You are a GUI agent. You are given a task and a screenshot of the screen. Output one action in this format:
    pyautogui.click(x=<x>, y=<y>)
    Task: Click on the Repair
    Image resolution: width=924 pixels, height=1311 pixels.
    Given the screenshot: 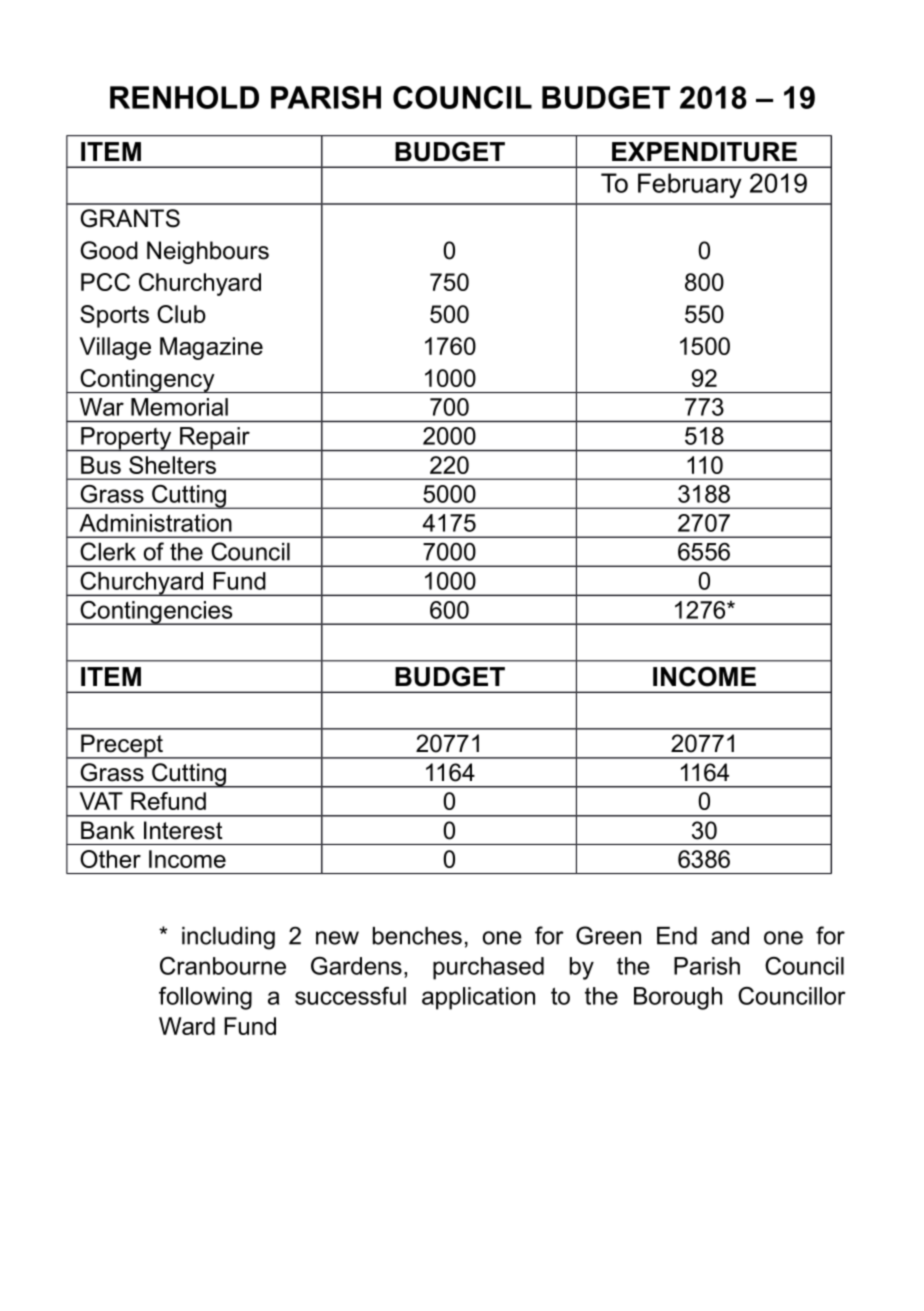 What is the action you would take?
    pyautogui.click(x=215, y=439)
